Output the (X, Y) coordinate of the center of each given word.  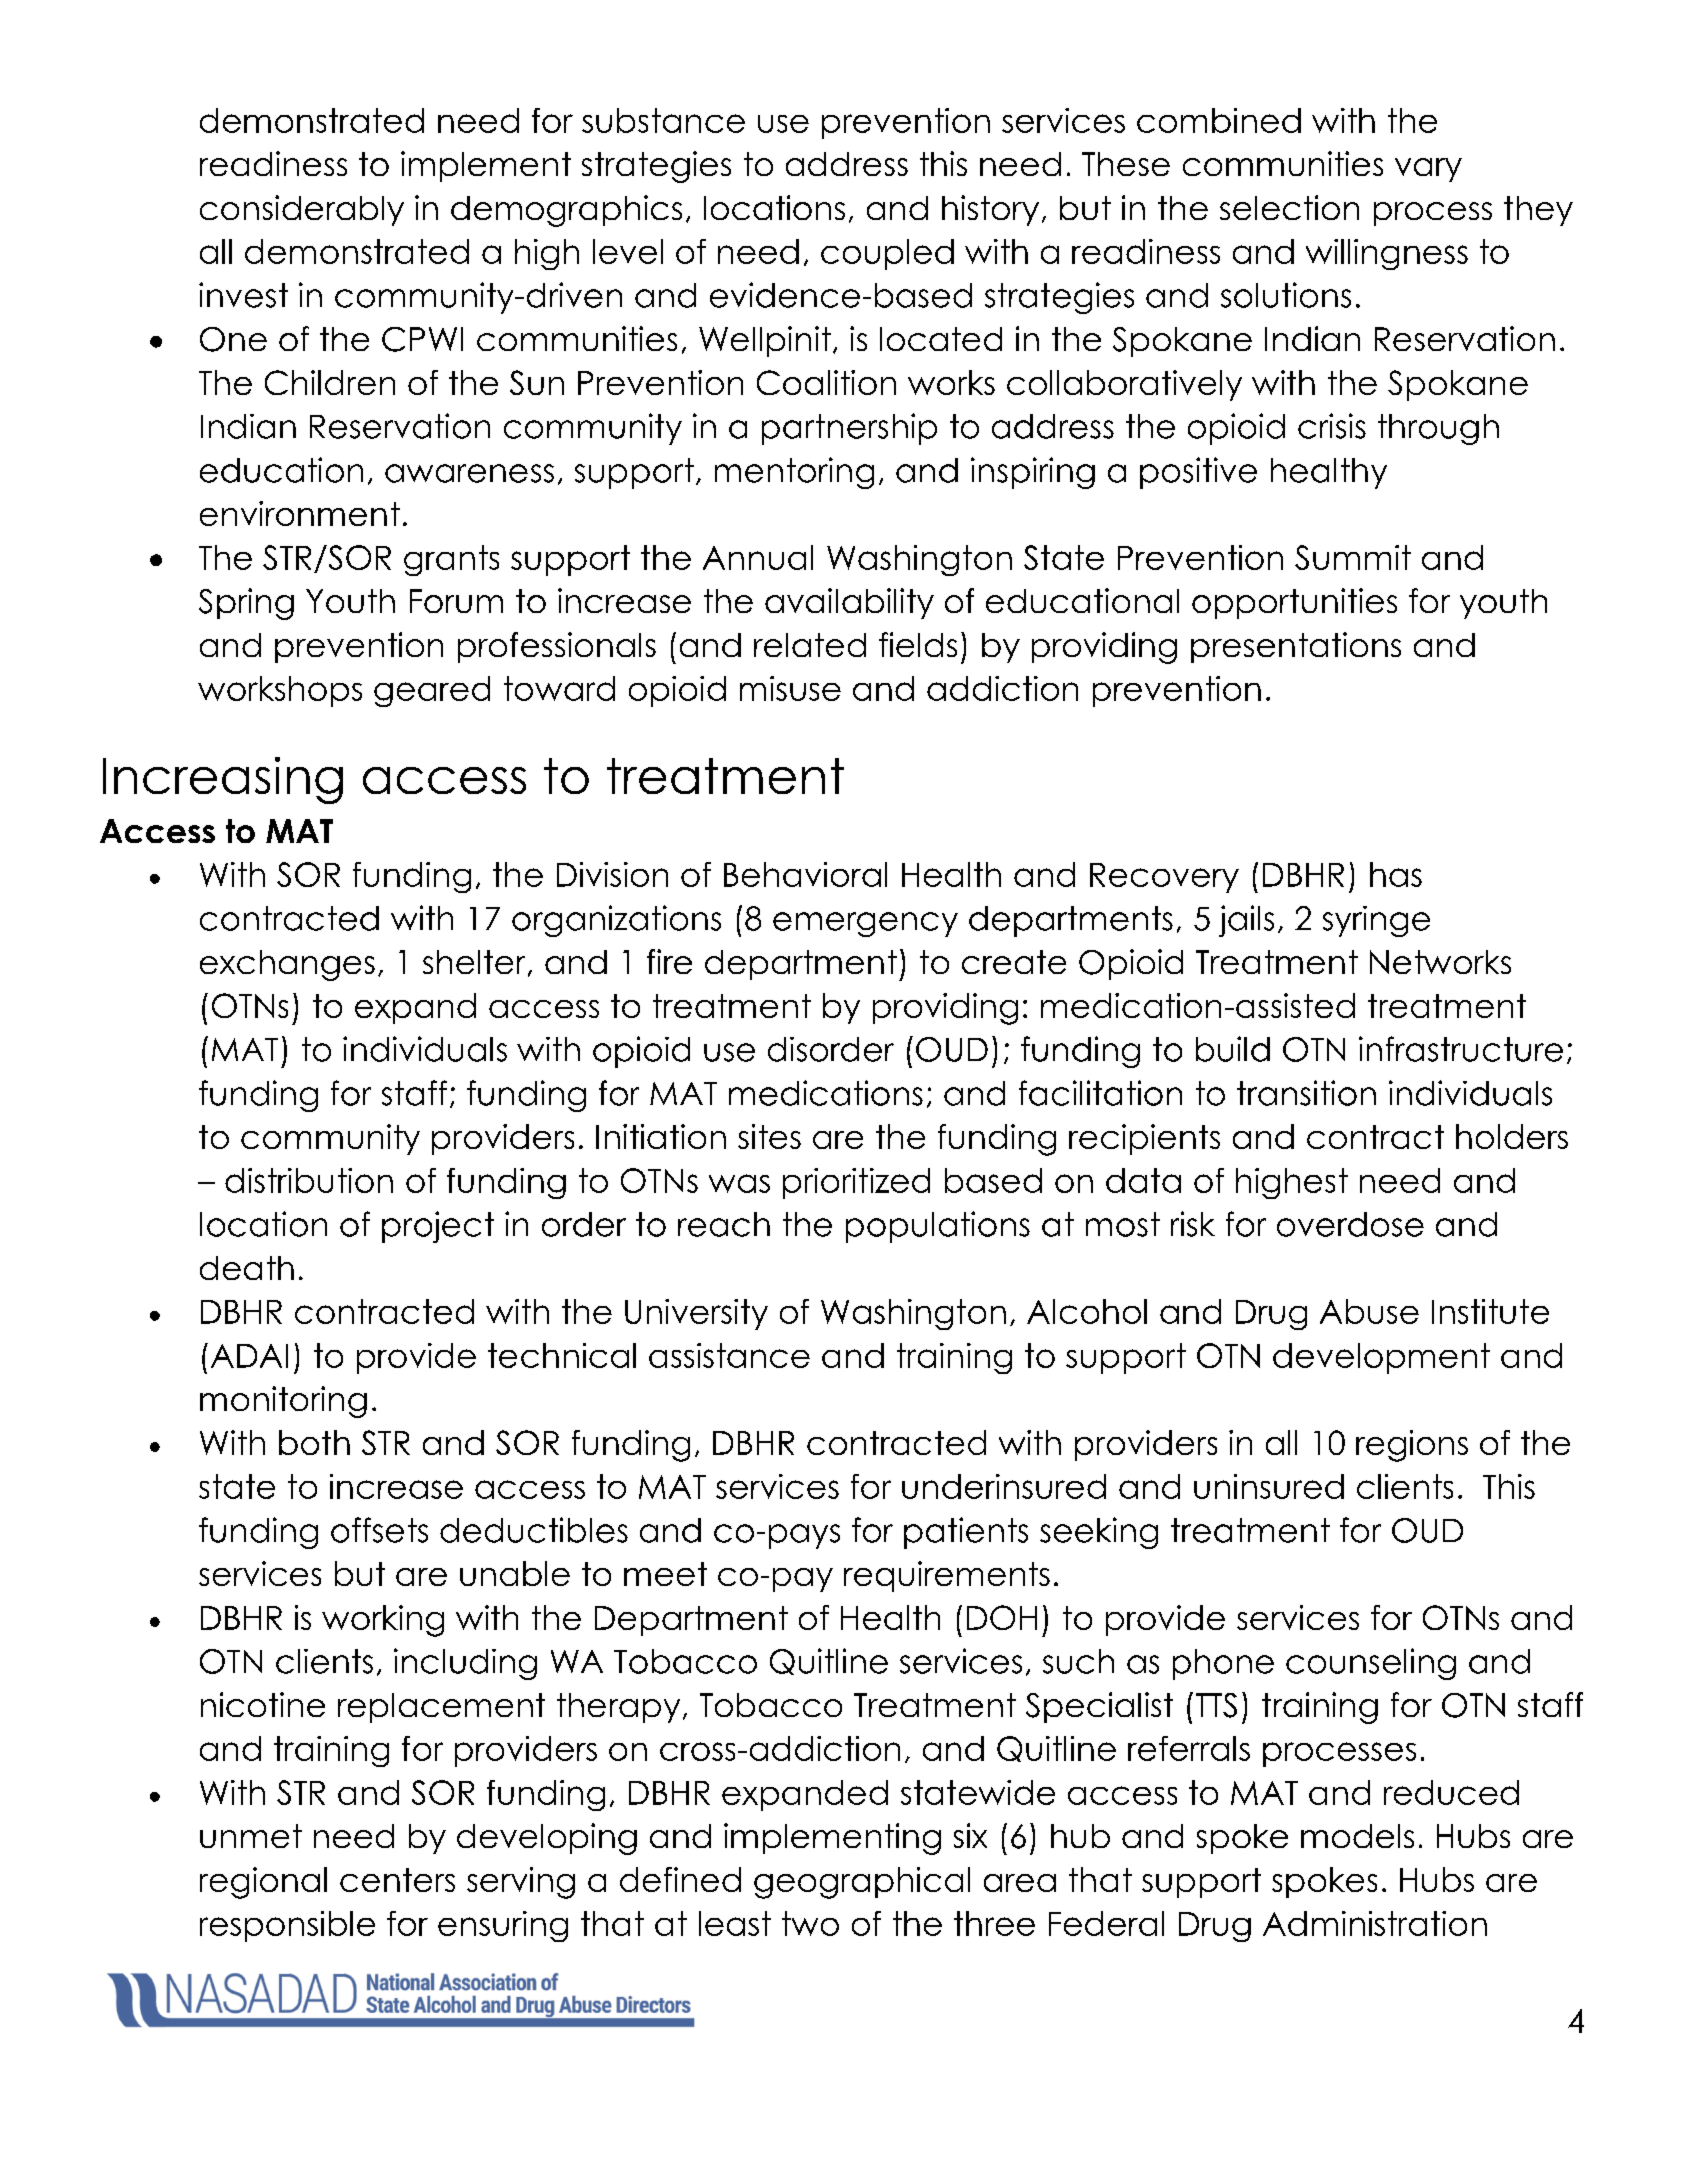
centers (397, 1880)
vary (1428, 170)
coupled (887, 254)
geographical (862, 1883)
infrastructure (1461, 1049)
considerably (302, 210)
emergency (865, 924)
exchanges (287, 965)
